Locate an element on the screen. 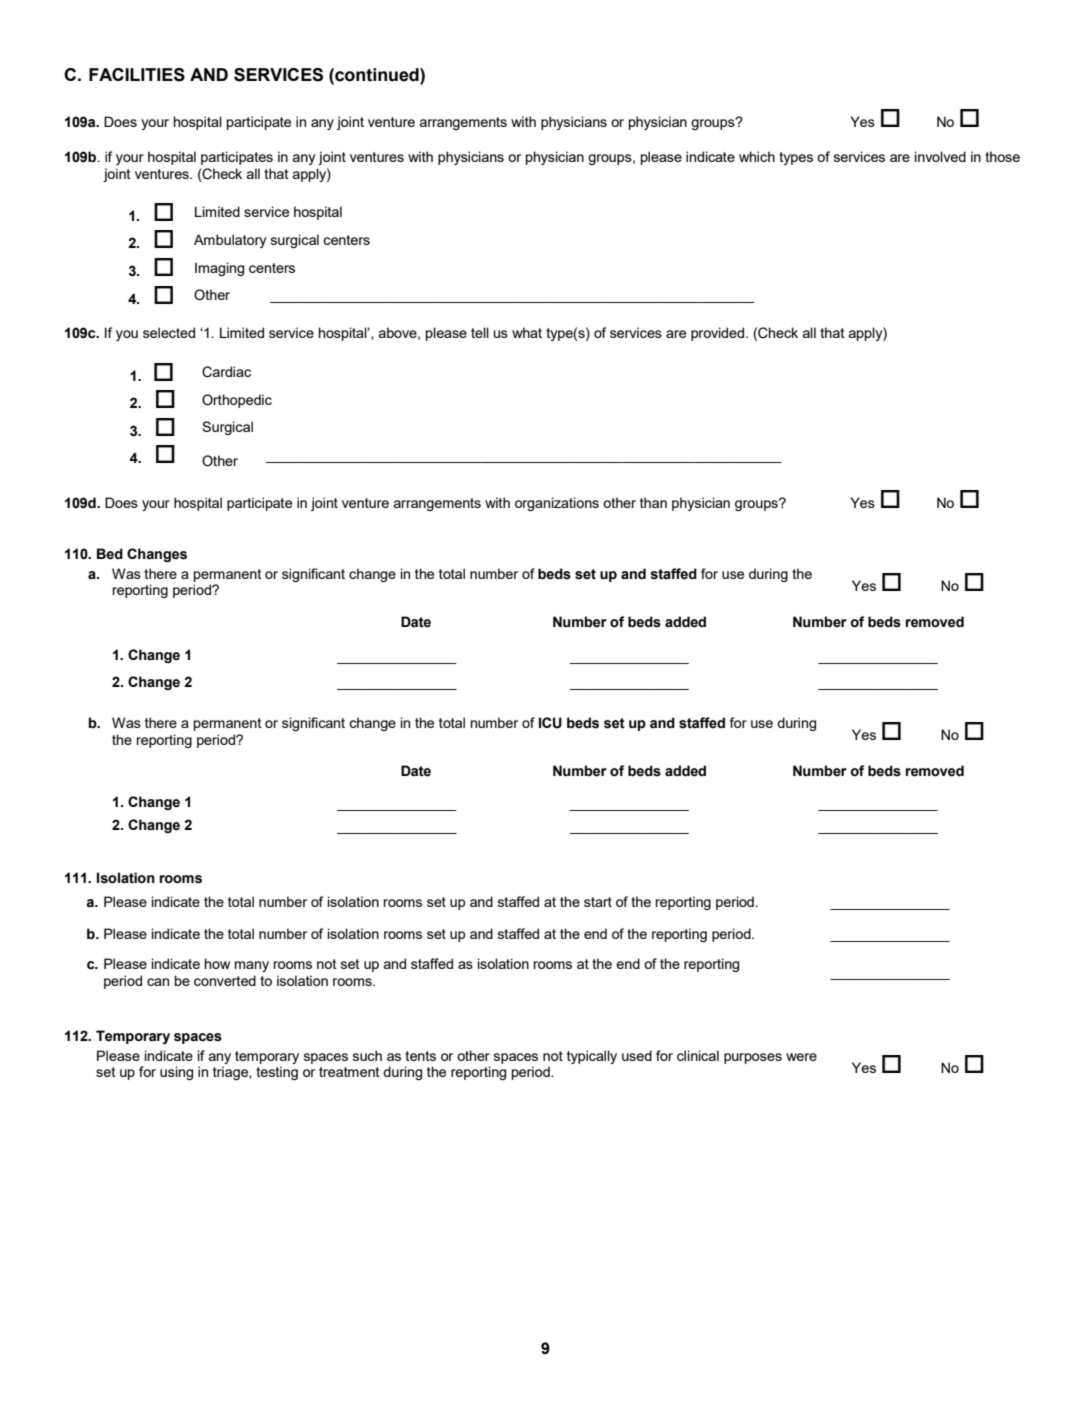 This screenshot has width=1091, height=1411. typically is located at coordinates (592, 1057).
